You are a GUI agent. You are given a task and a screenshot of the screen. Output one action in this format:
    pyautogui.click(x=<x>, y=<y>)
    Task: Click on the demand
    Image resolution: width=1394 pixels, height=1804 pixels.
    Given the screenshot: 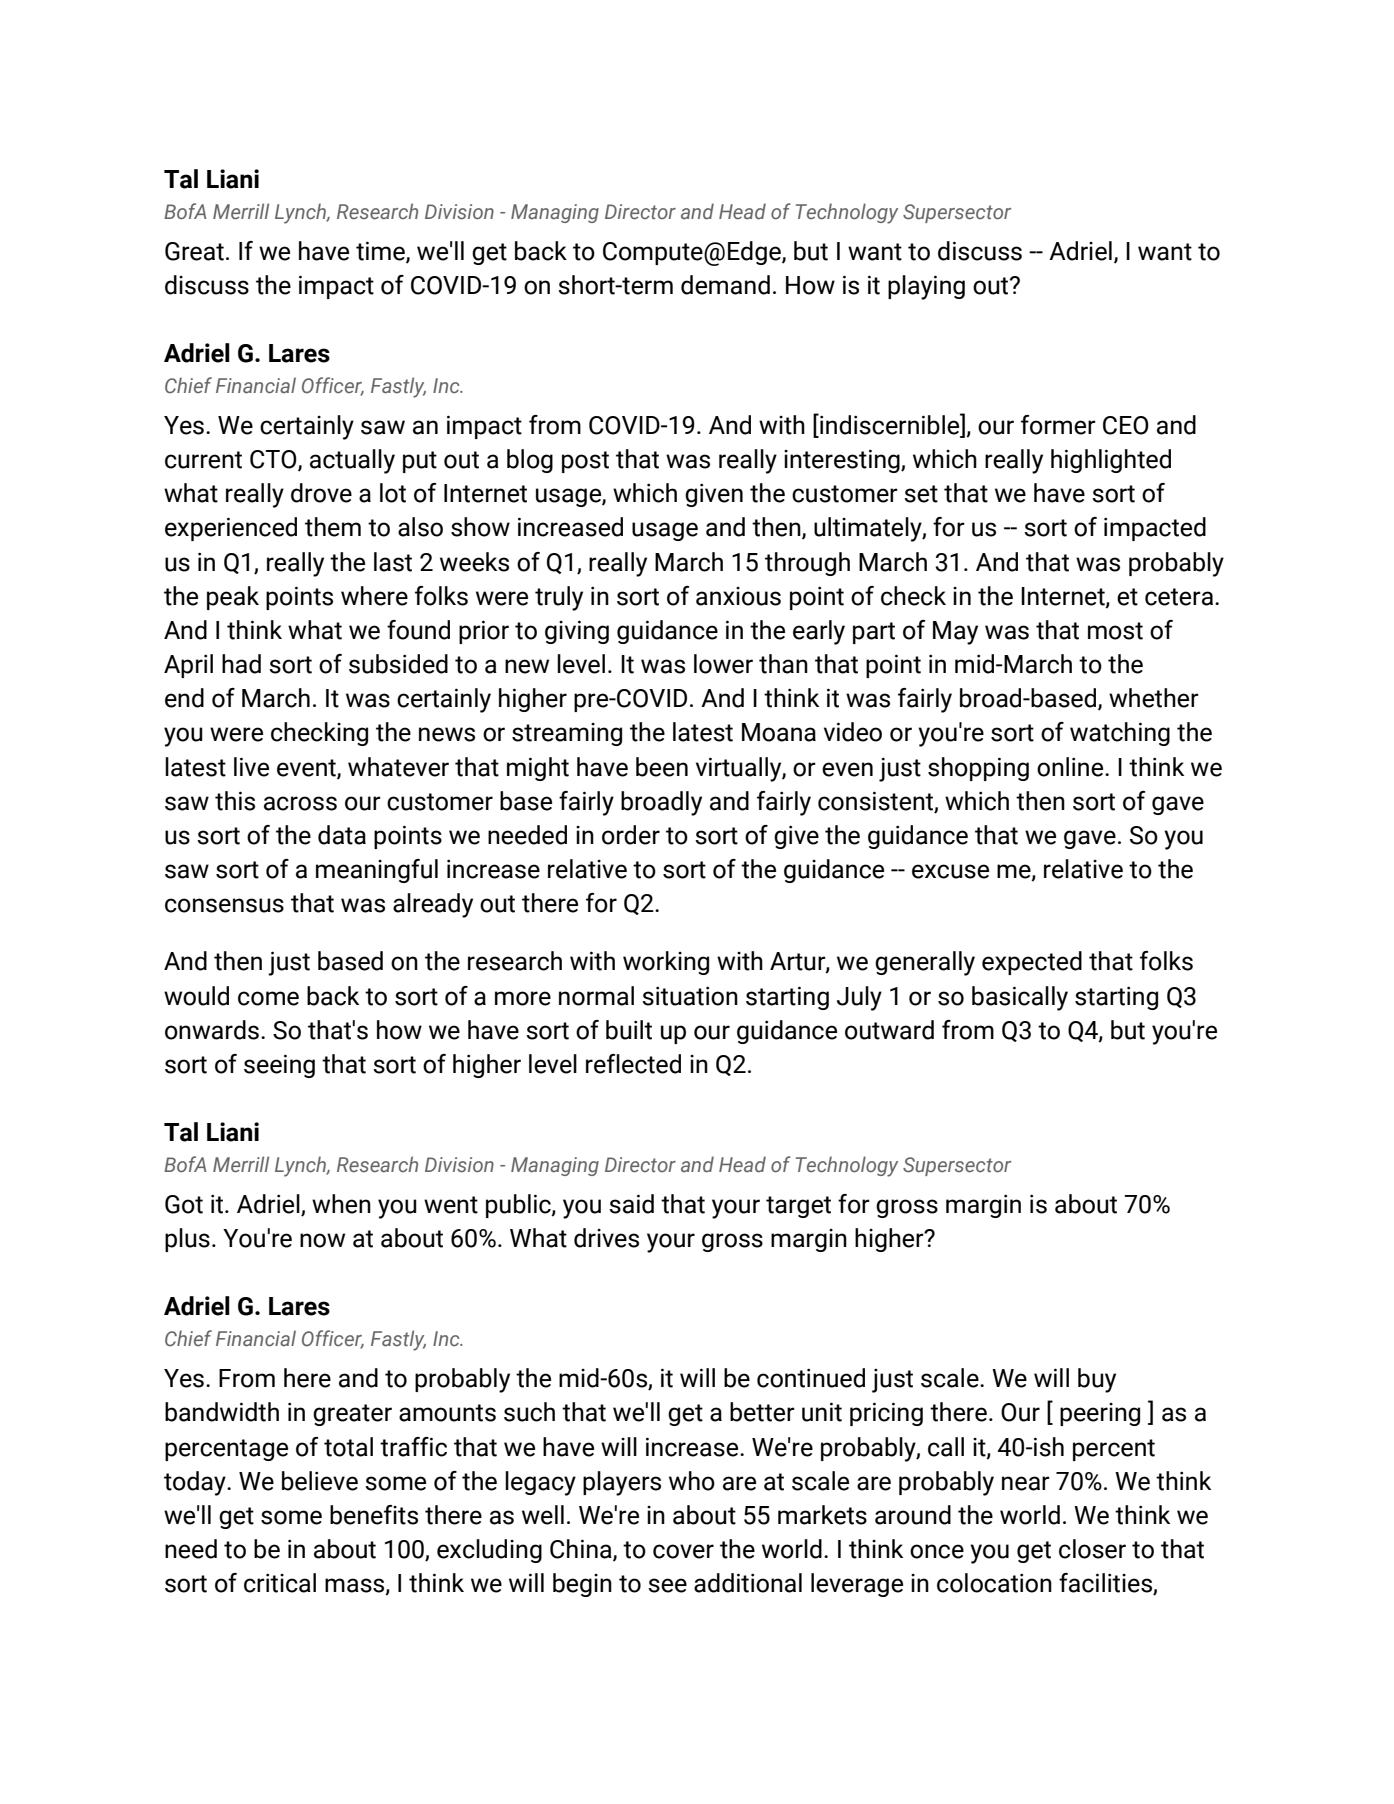 What is the action you would take?
    pyautogui.click(x=725, y=285)
